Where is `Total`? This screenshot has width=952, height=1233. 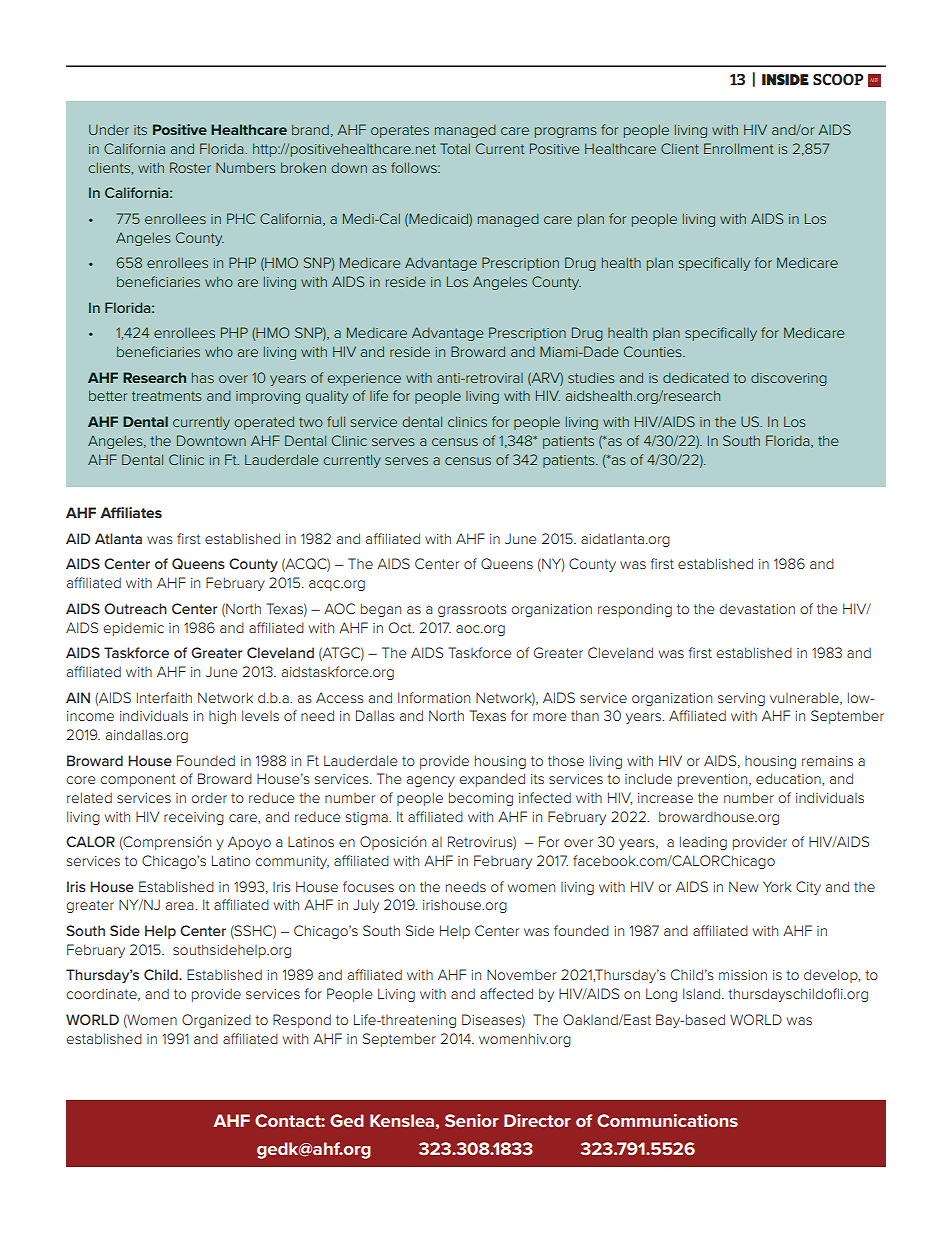 Total is located at coordinates (455, 148).
